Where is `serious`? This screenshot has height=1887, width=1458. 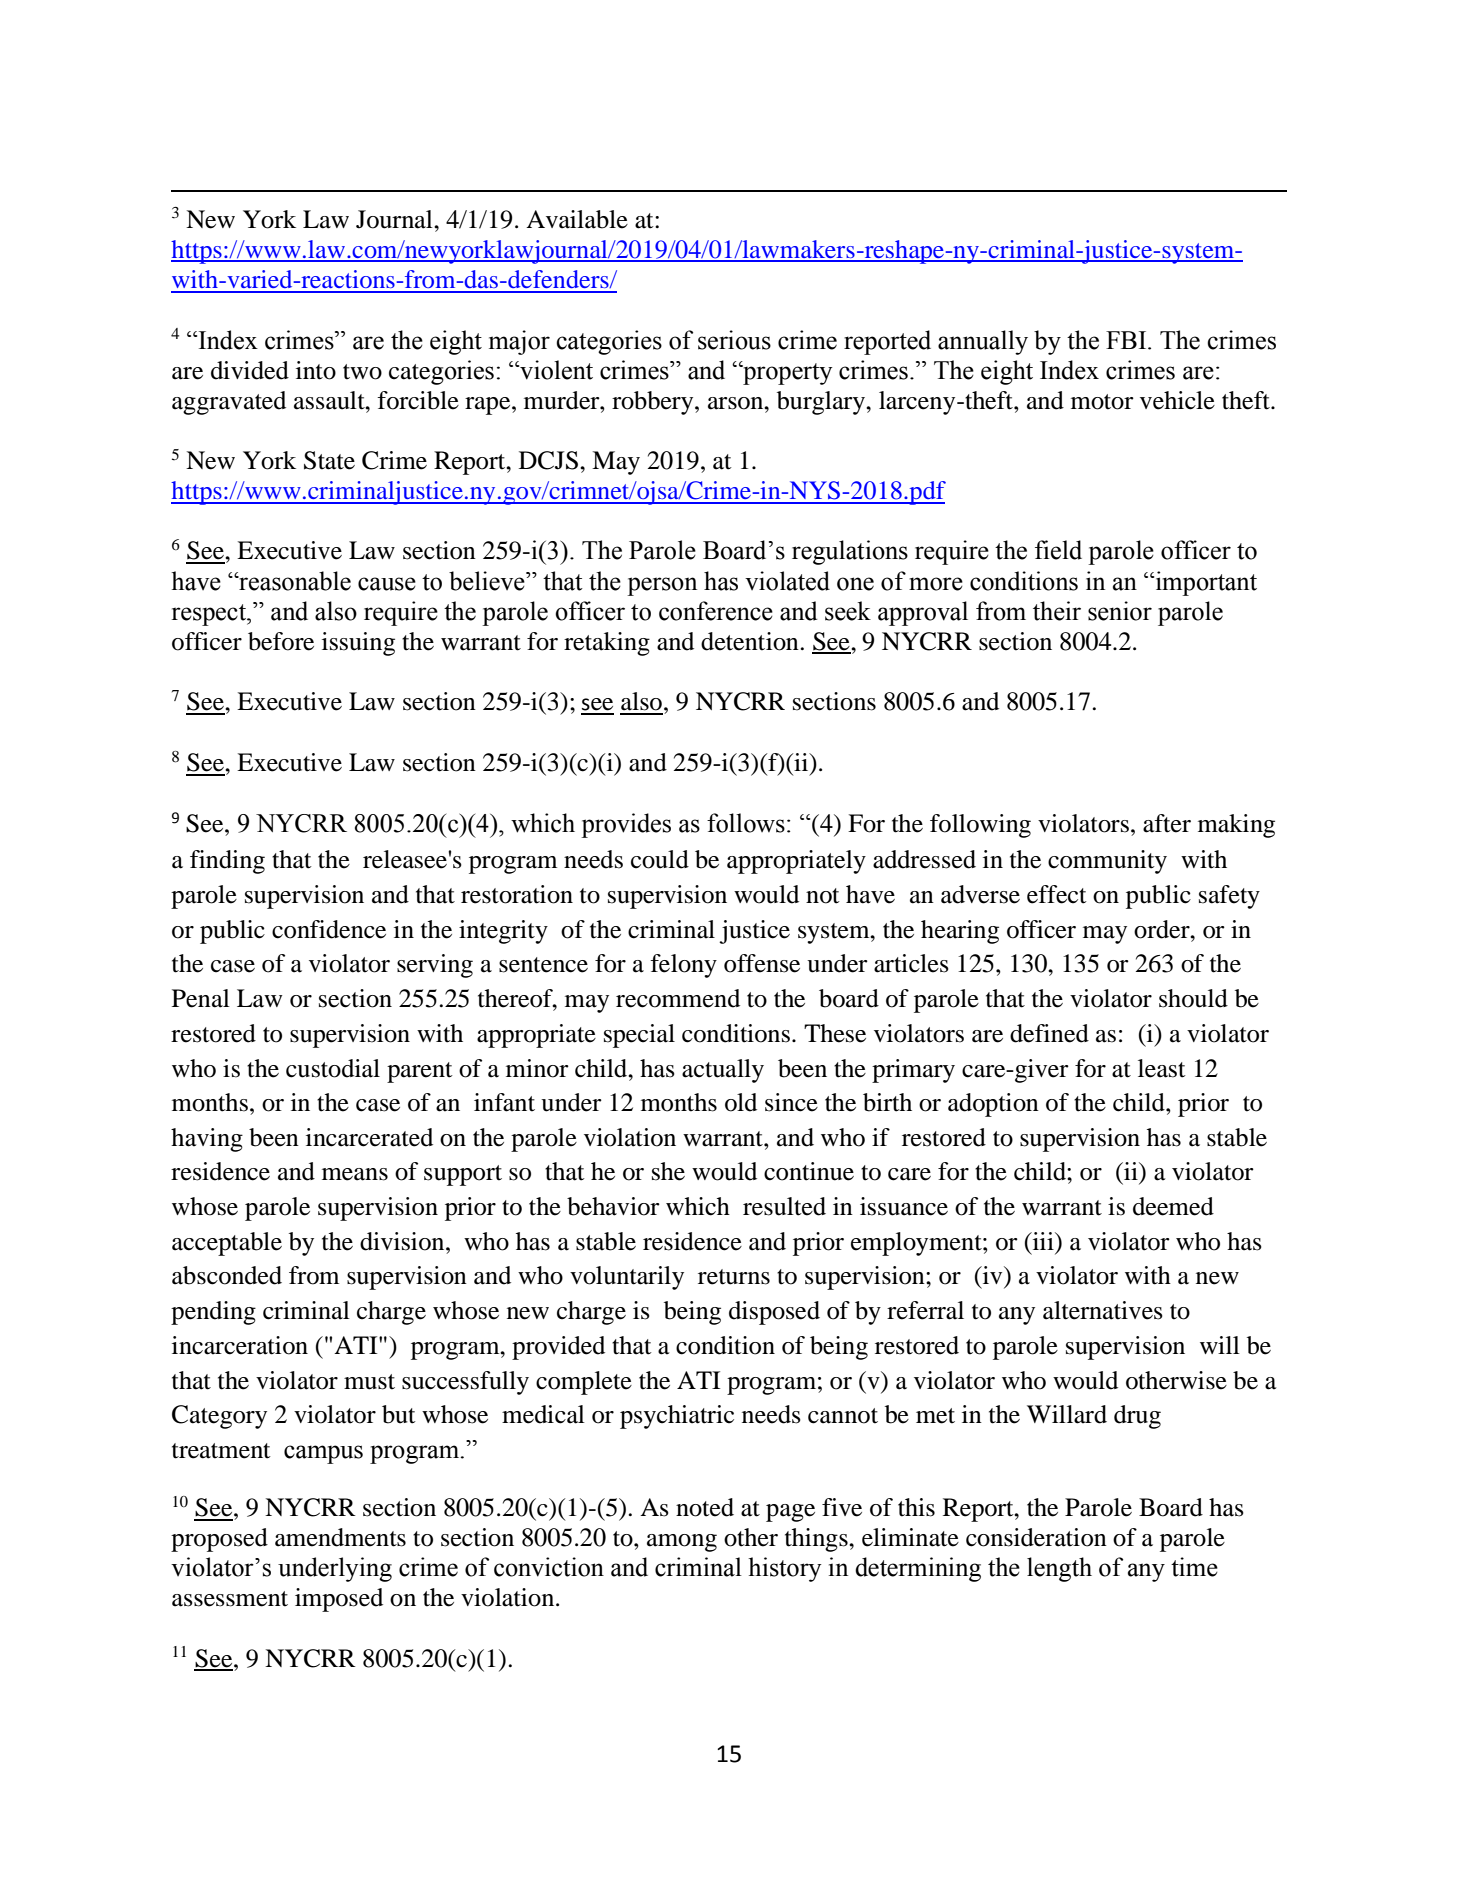 serious is located at coordinates (734, 340).
